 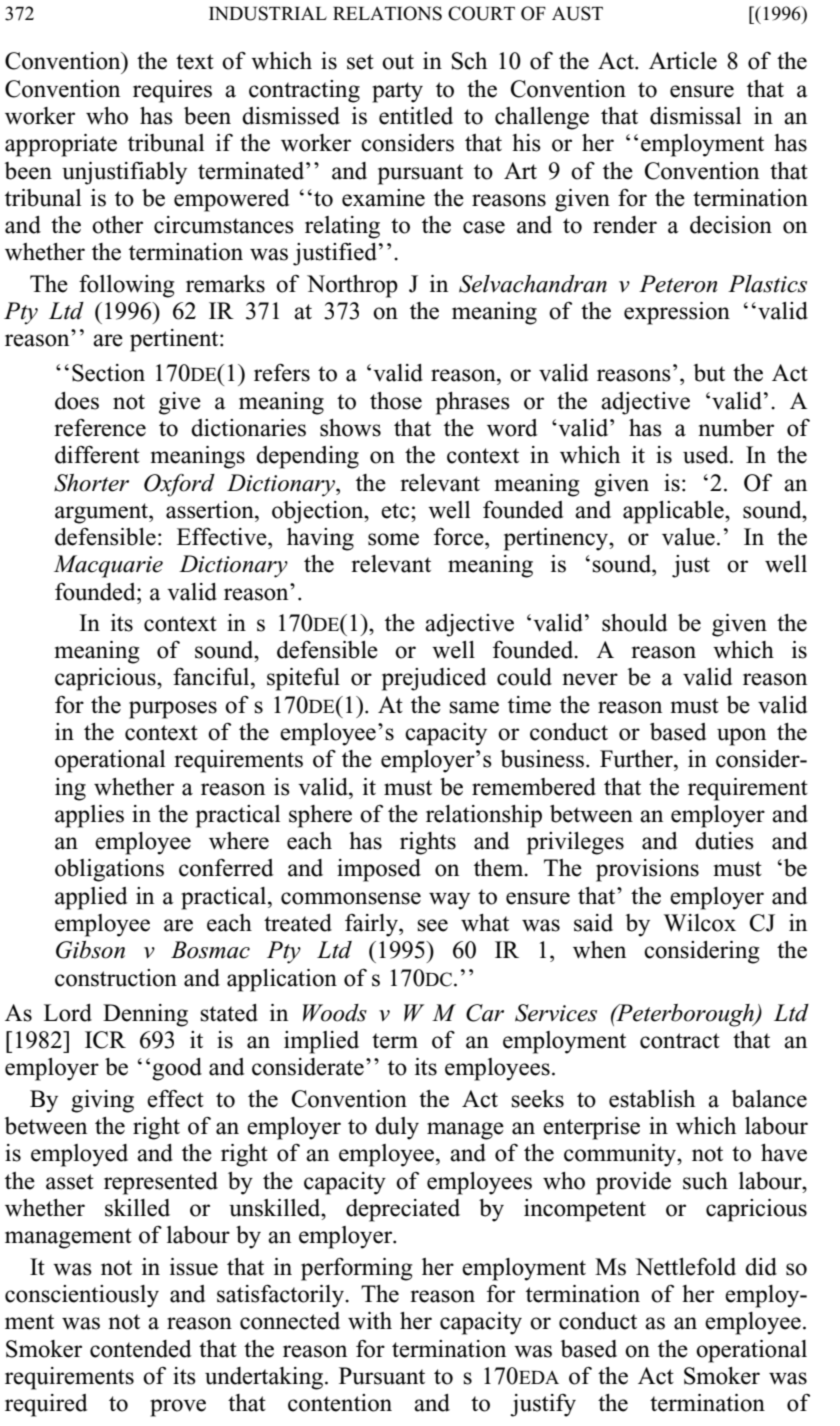 What do you see at coordinates (140, 1349) in the document?
I see `contended` at bounding box center [140, 1349].
